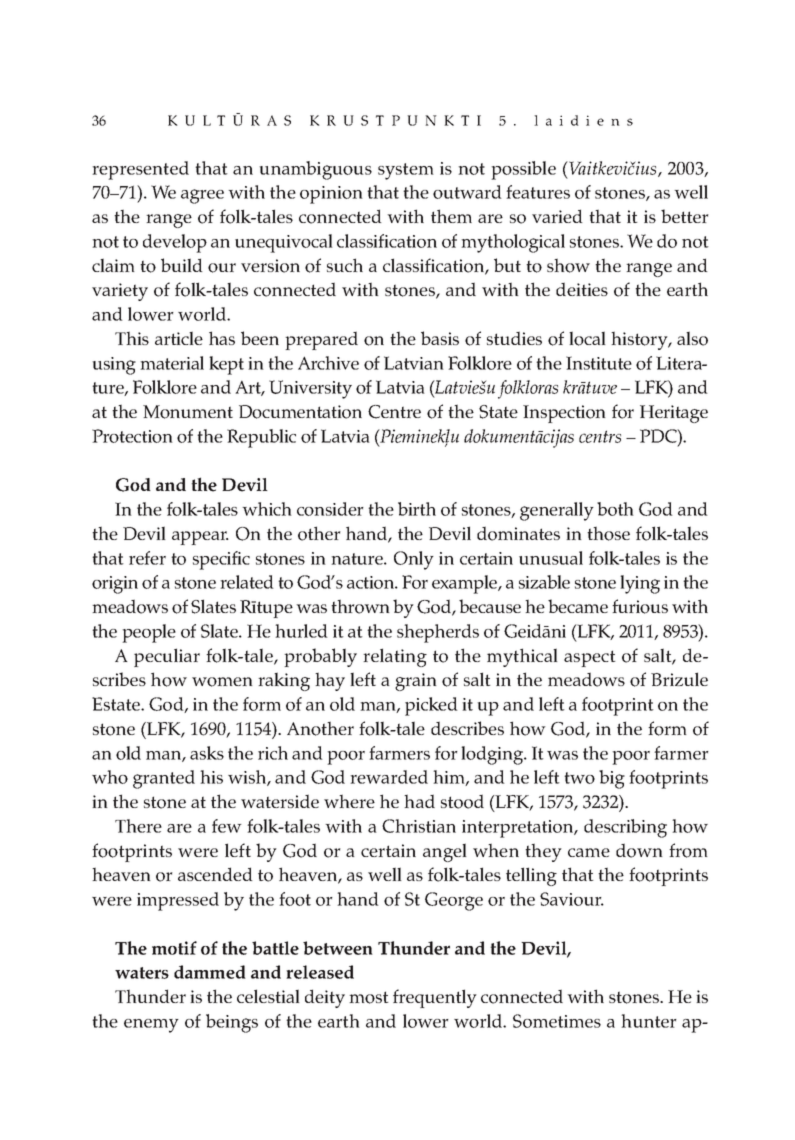  What do you see at coordinates (369, 997) in the page?
I see `most` at bounding box center [369, 997].
